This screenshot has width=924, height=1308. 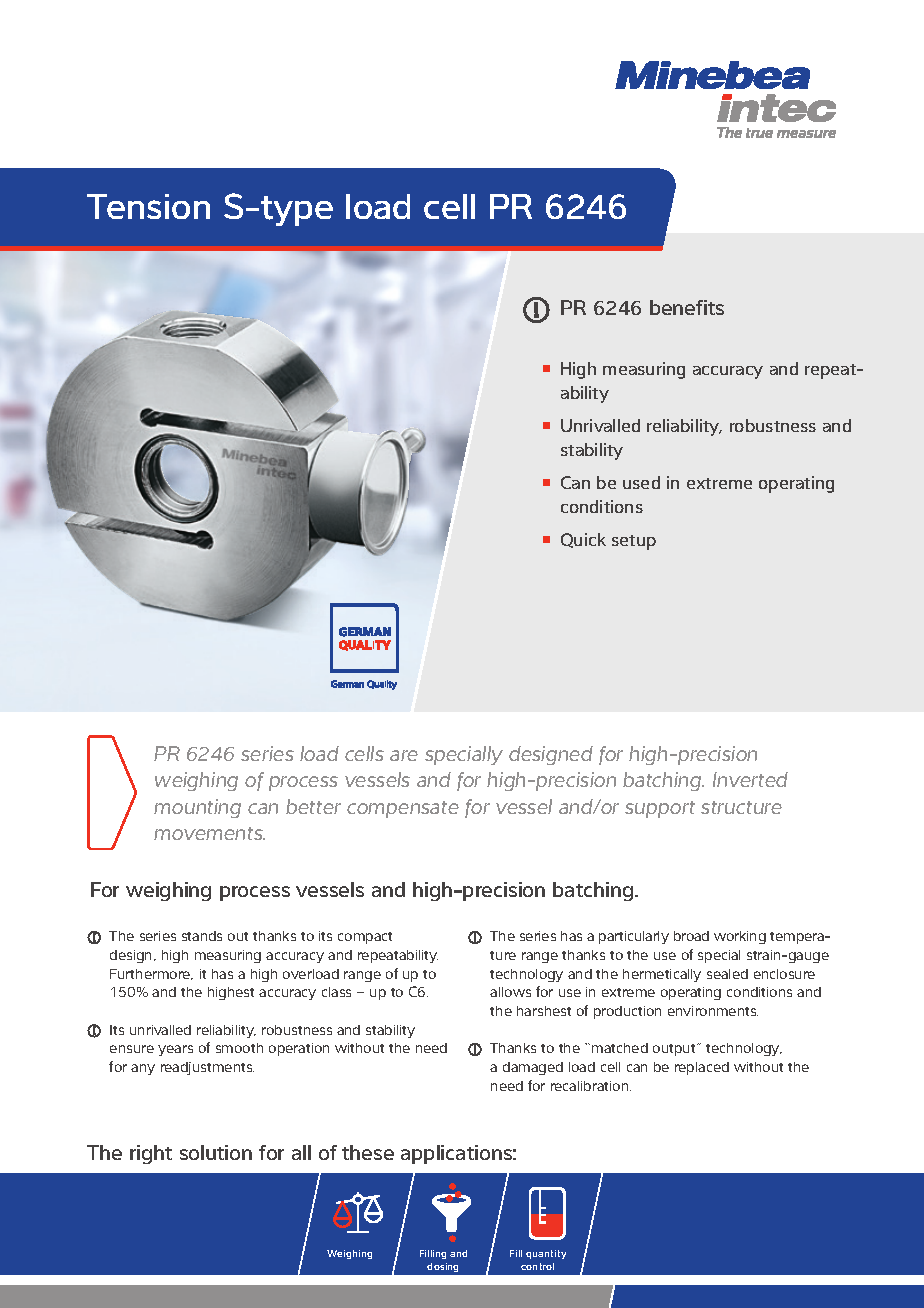 I want to click on stands, so click(x=202, y=936).
